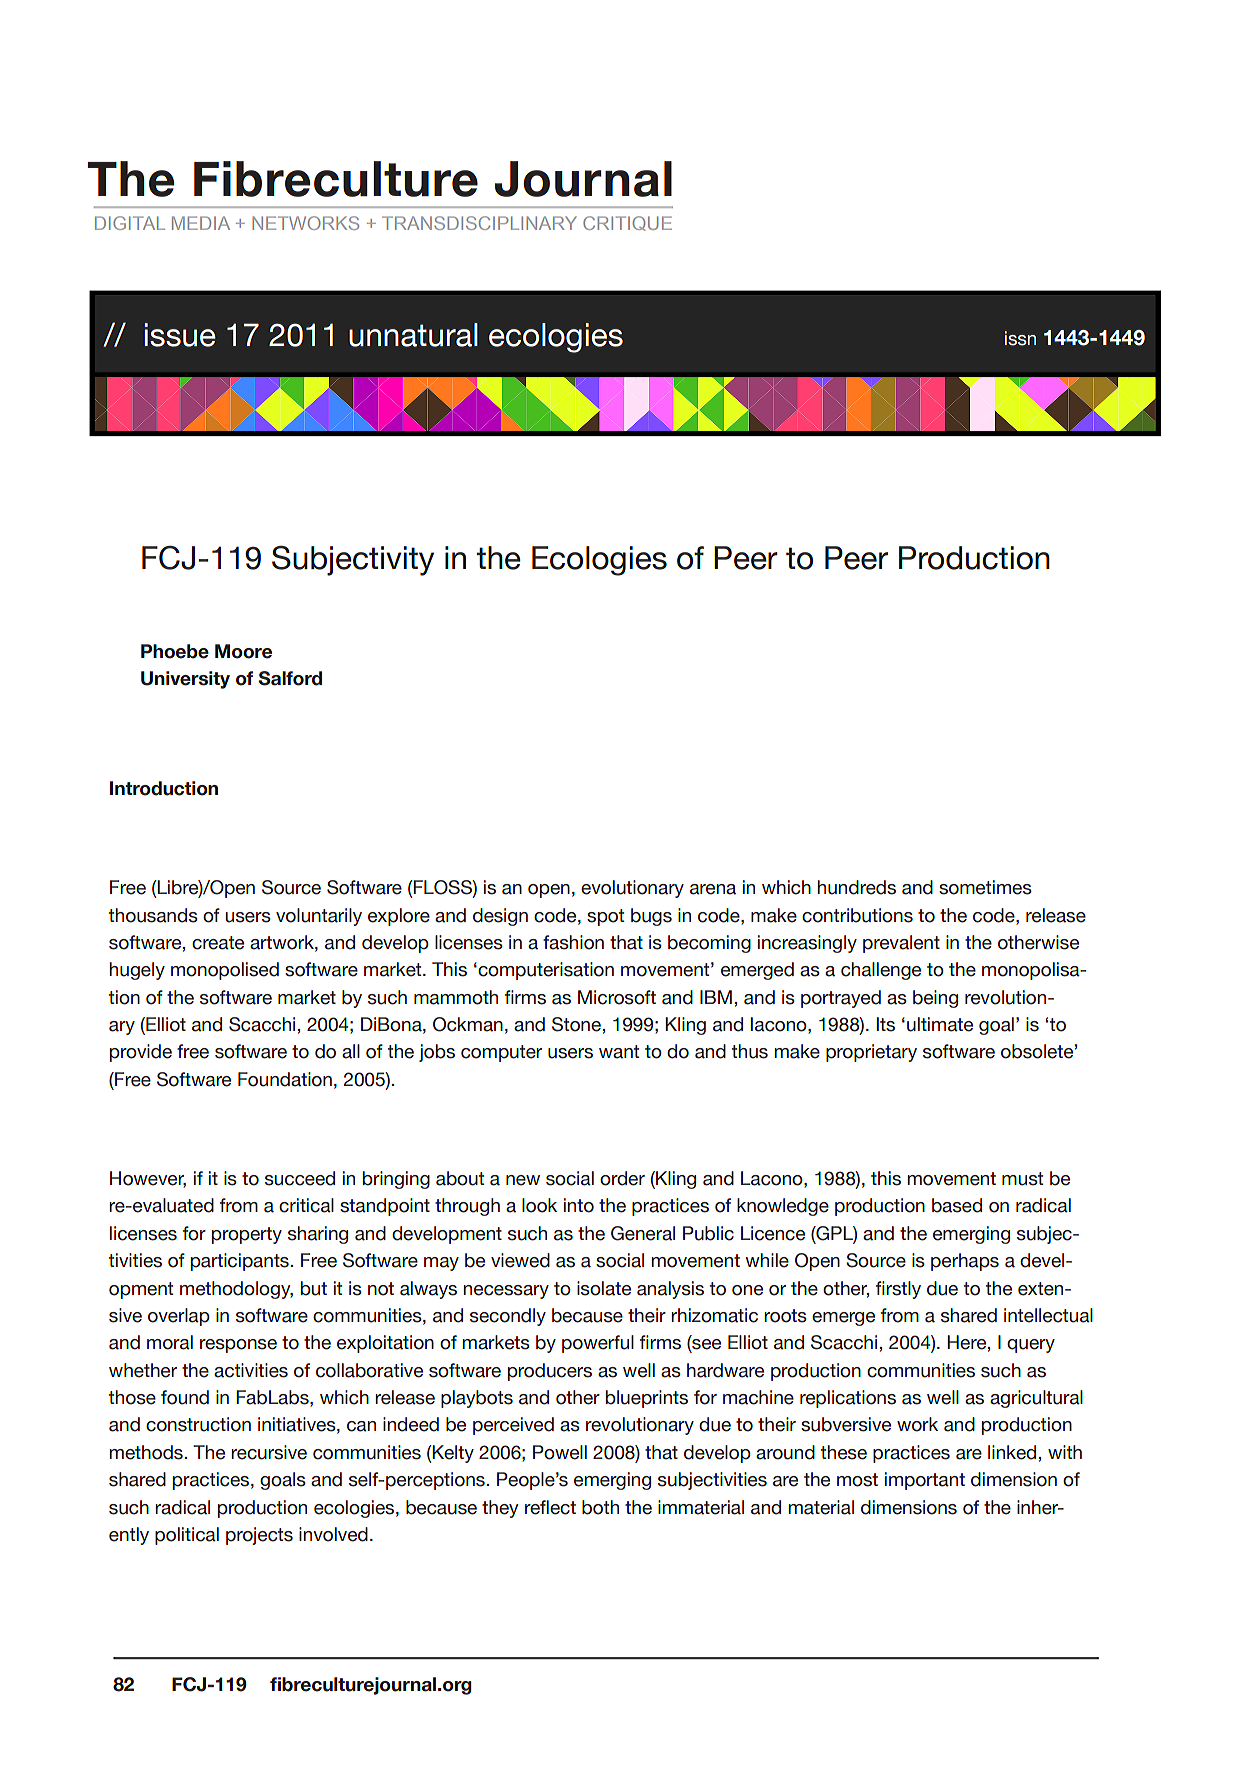 The image size is (1254, 1774). What do you see at coordinates (605, 917) in the screenshot?
I see `spot` at bounding box center [605, 917].
